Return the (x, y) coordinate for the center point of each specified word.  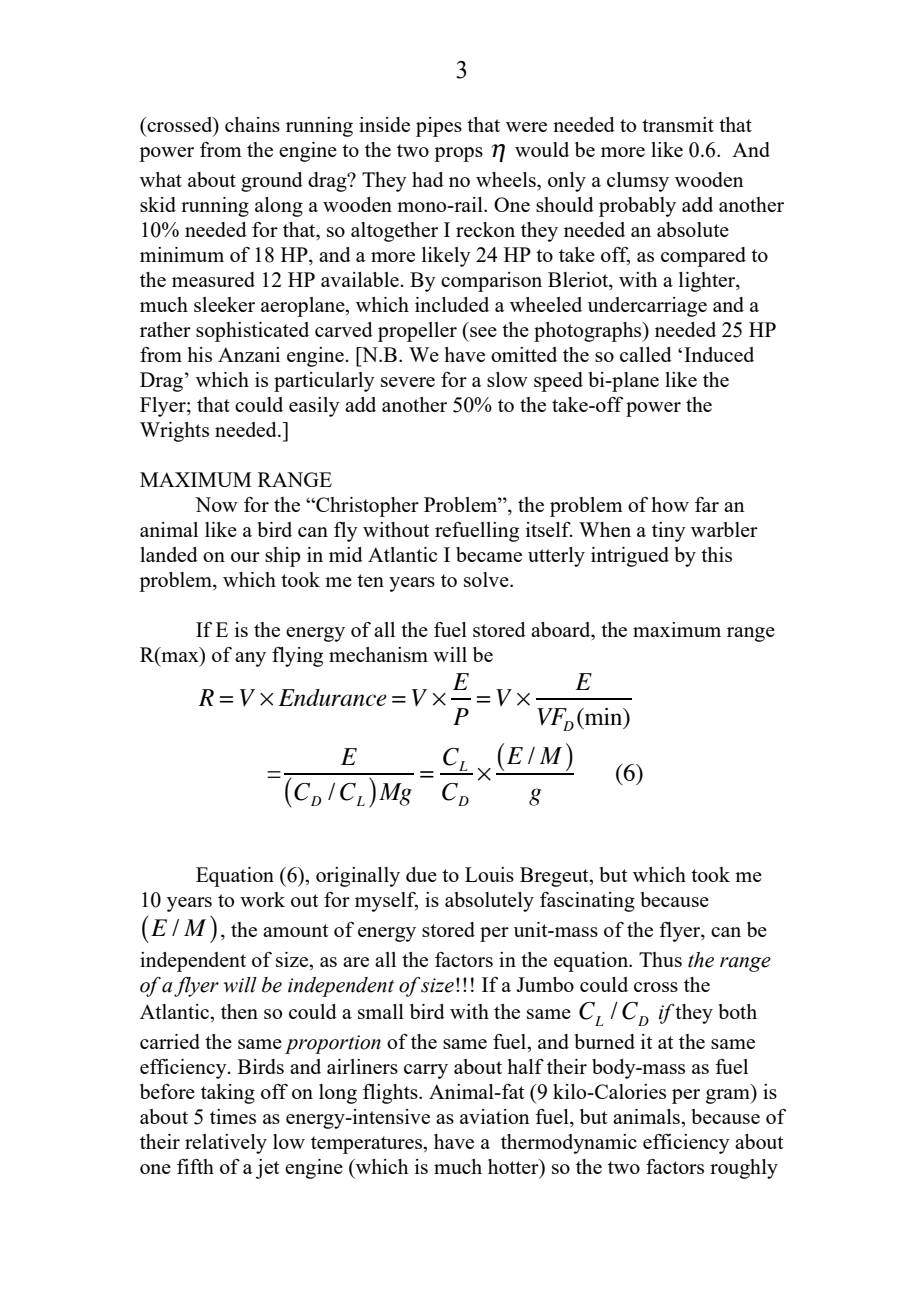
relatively (226, 1144)
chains (252, 124)
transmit (678, 124)
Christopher (366, 507)
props (458, 154)
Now (216, 504)
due (421, 874)
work (262, 899)
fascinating (587, 902)
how (670, 504)
